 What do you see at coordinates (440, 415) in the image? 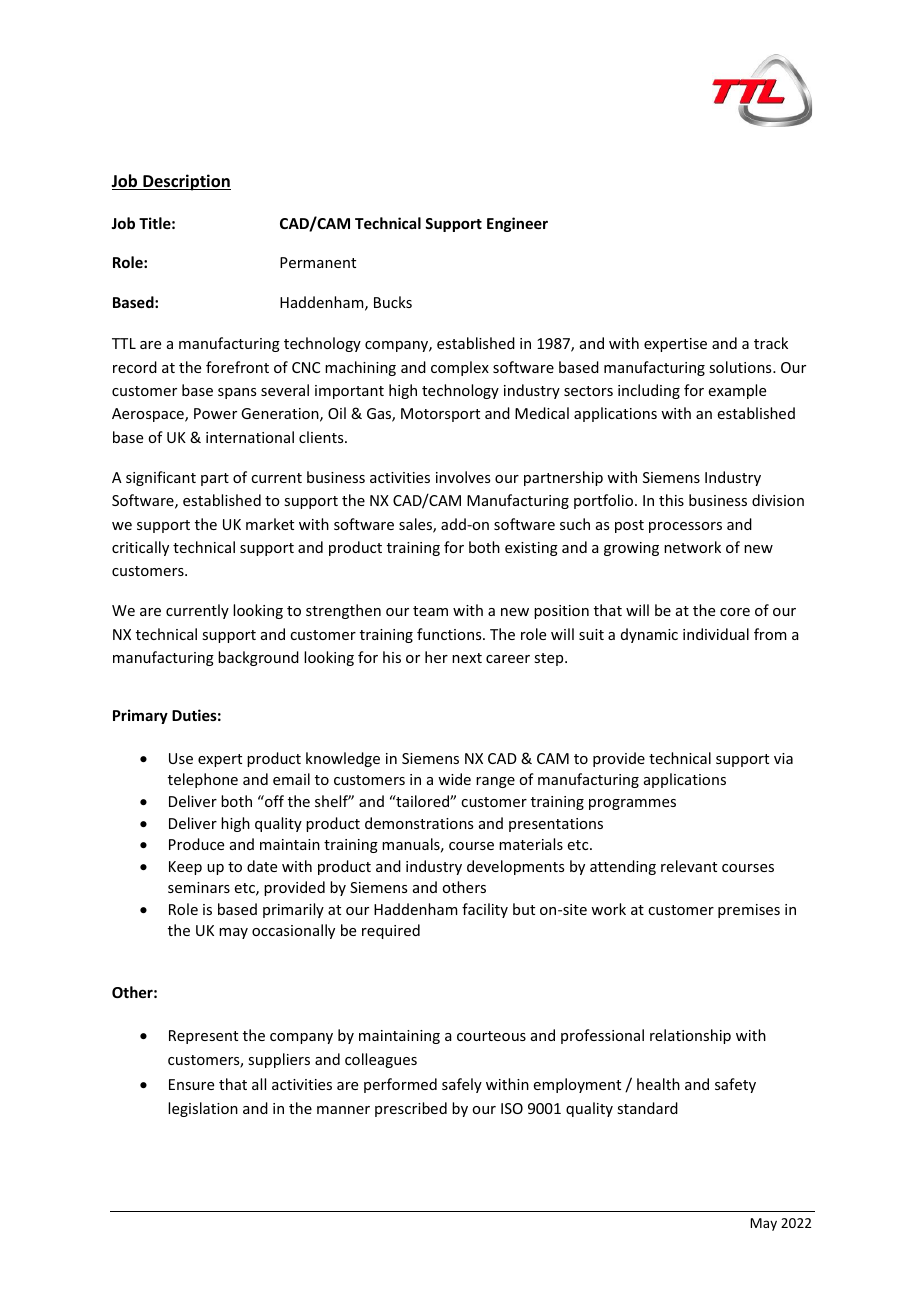
I see `Motorsport` at bounding box center [440, 415].
